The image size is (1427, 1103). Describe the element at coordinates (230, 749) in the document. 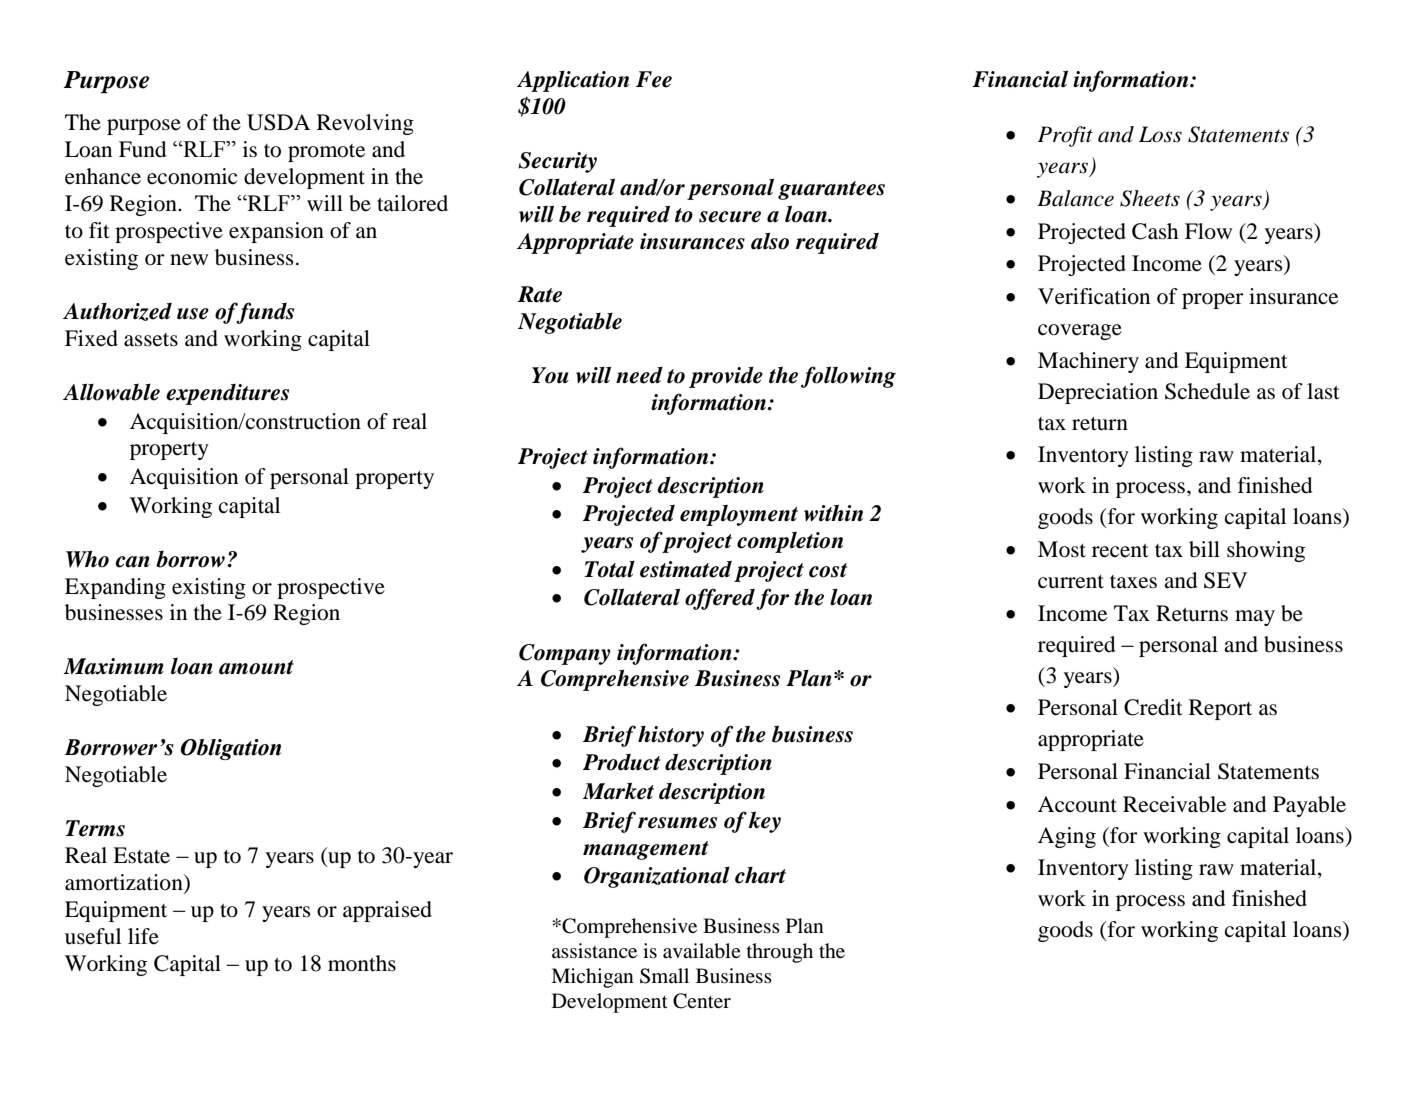

I see `Obligation` at that location.
